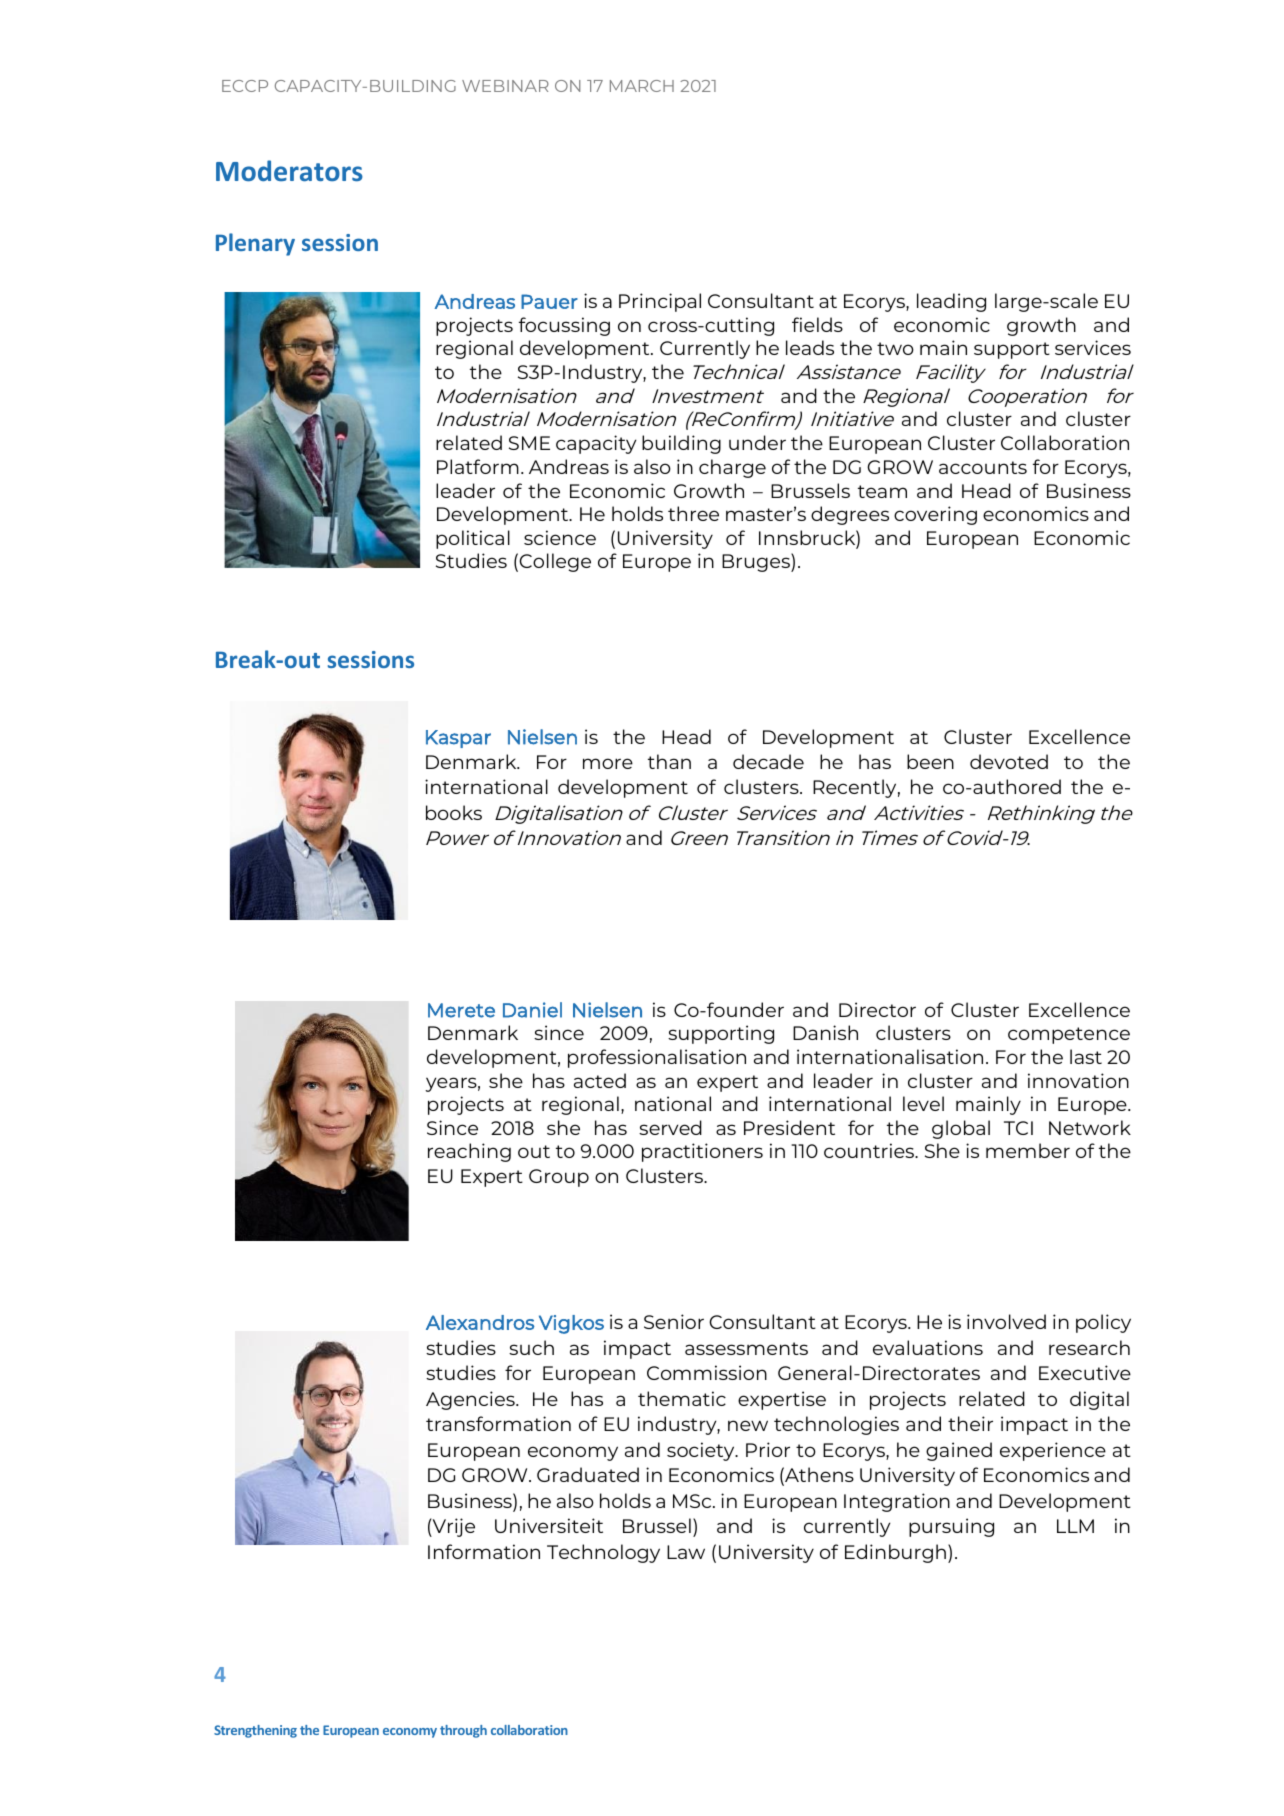 The image size is (1284, 1816). I want to click on political, so click(473, 539).
